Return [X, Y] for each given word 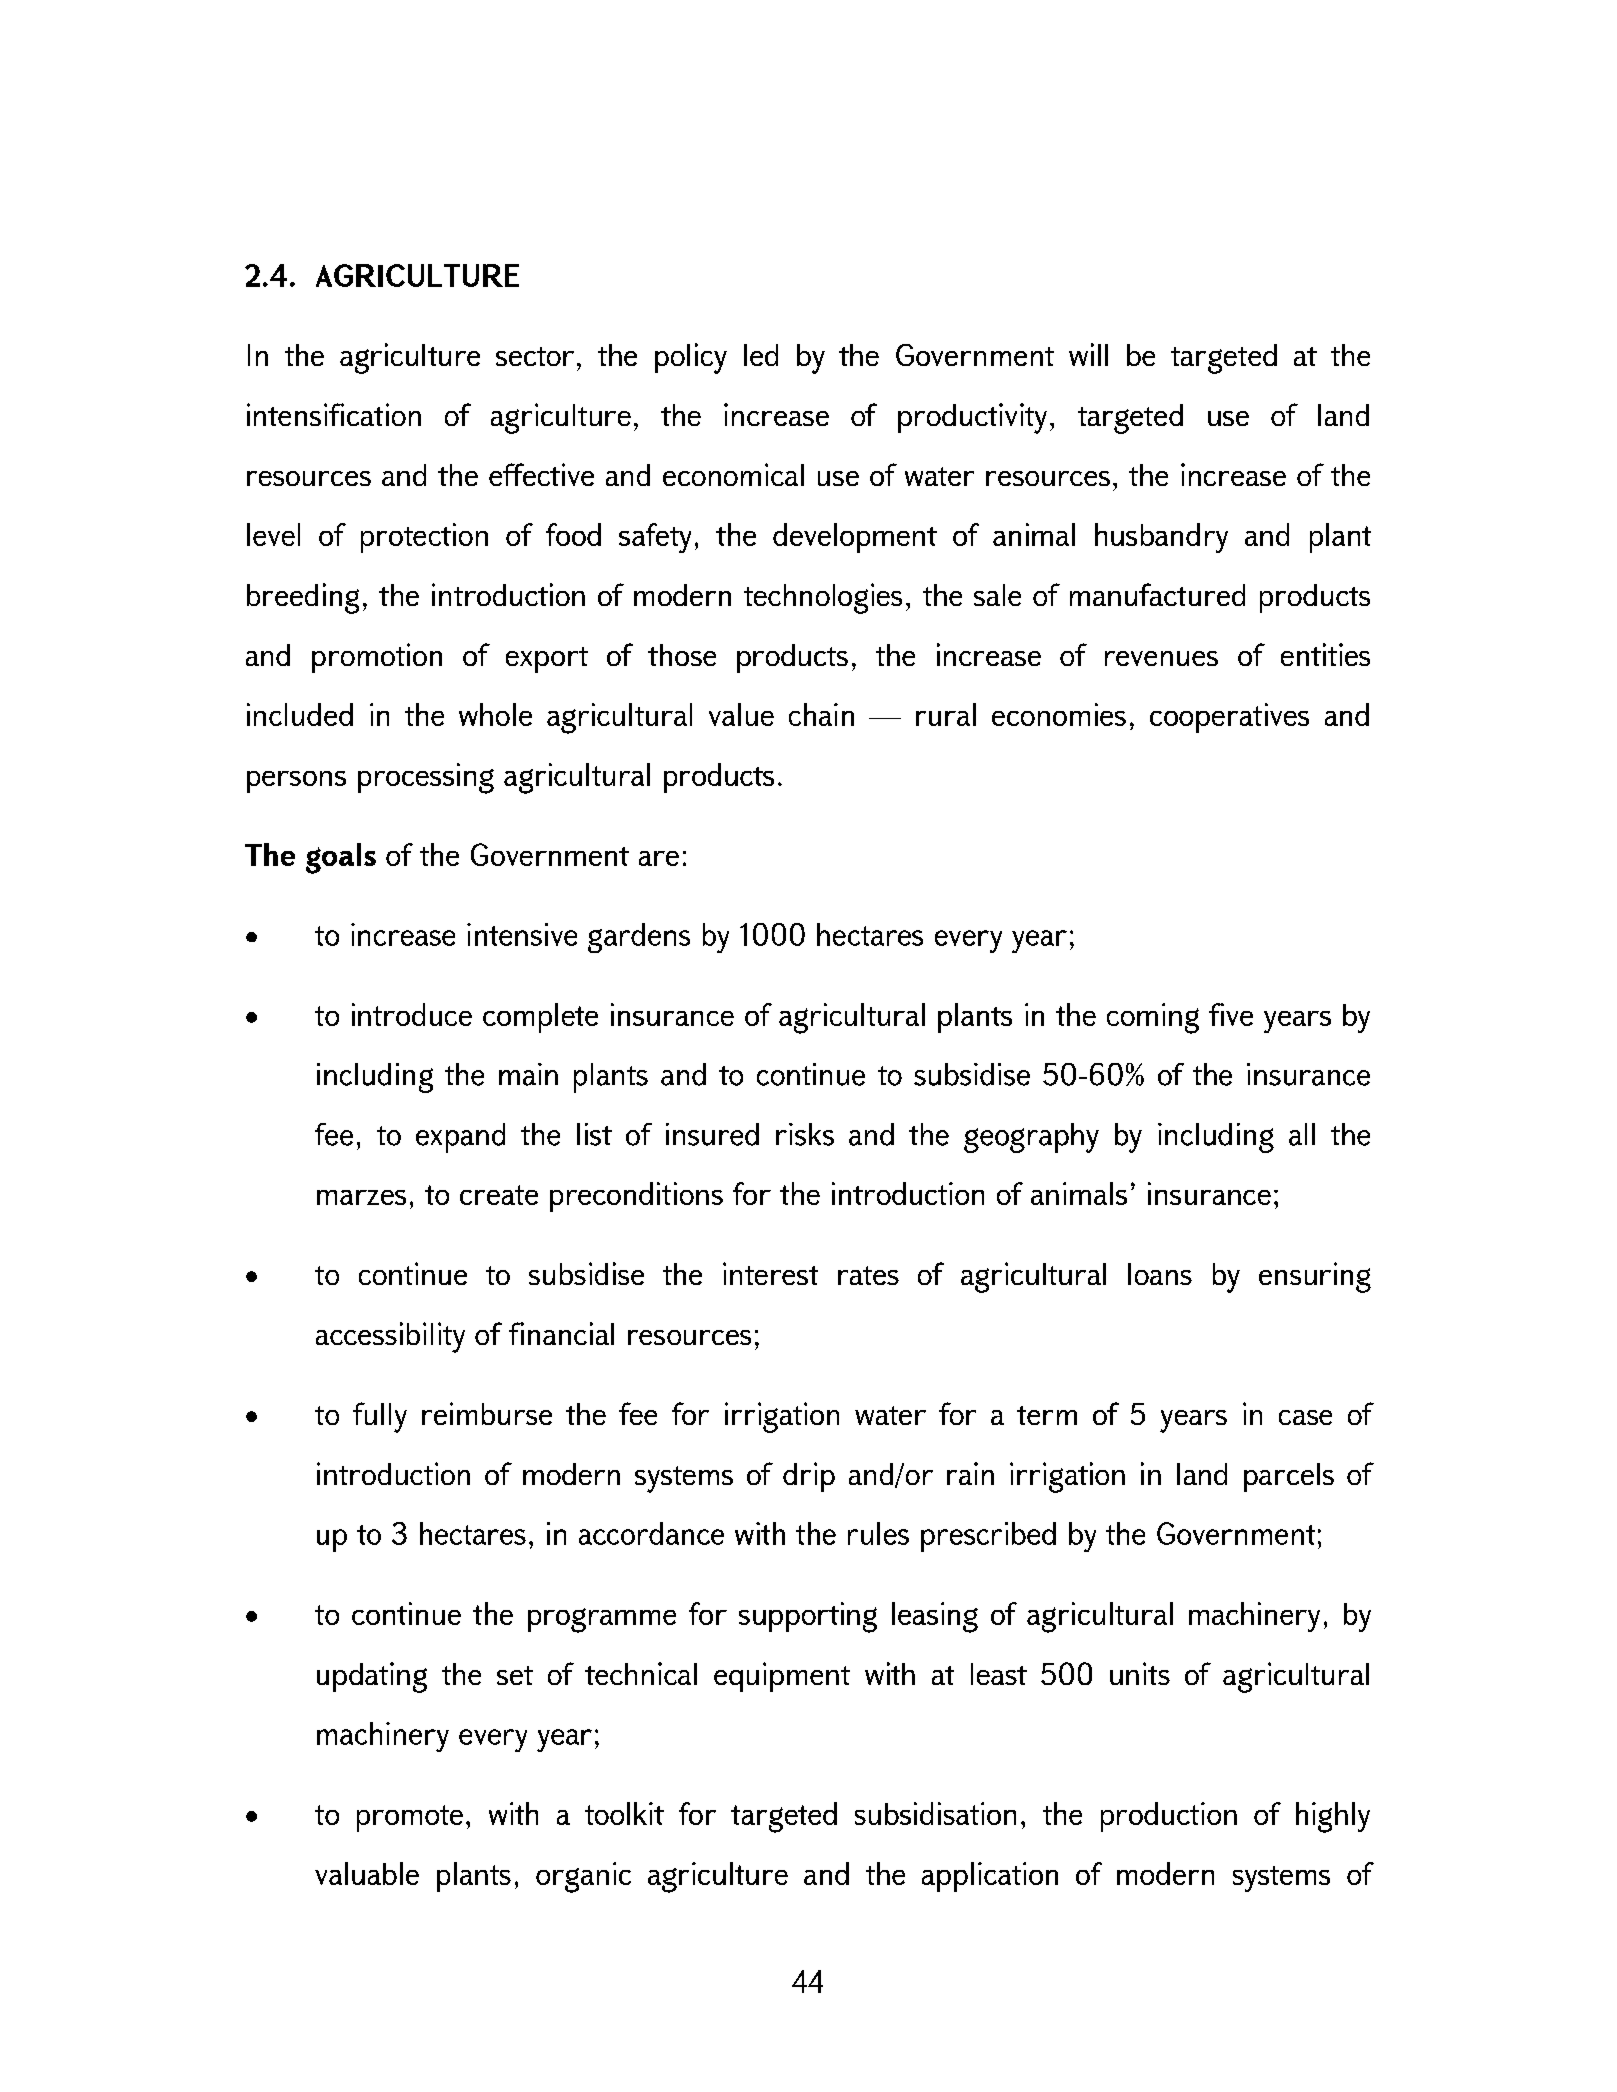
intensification [334, 414]
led [761, 355]
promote [410, 1818]
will [1088, 354]
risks [805, 1134]
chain [821, 714]
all [1302, 1134]
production [1169, 1817]
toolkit [624, 1813]
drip [809, 1477]
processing [426, 778]
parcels [1289, 1477]
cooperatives [1229, 718]
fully [380, 1417]
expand [460, 1138]
